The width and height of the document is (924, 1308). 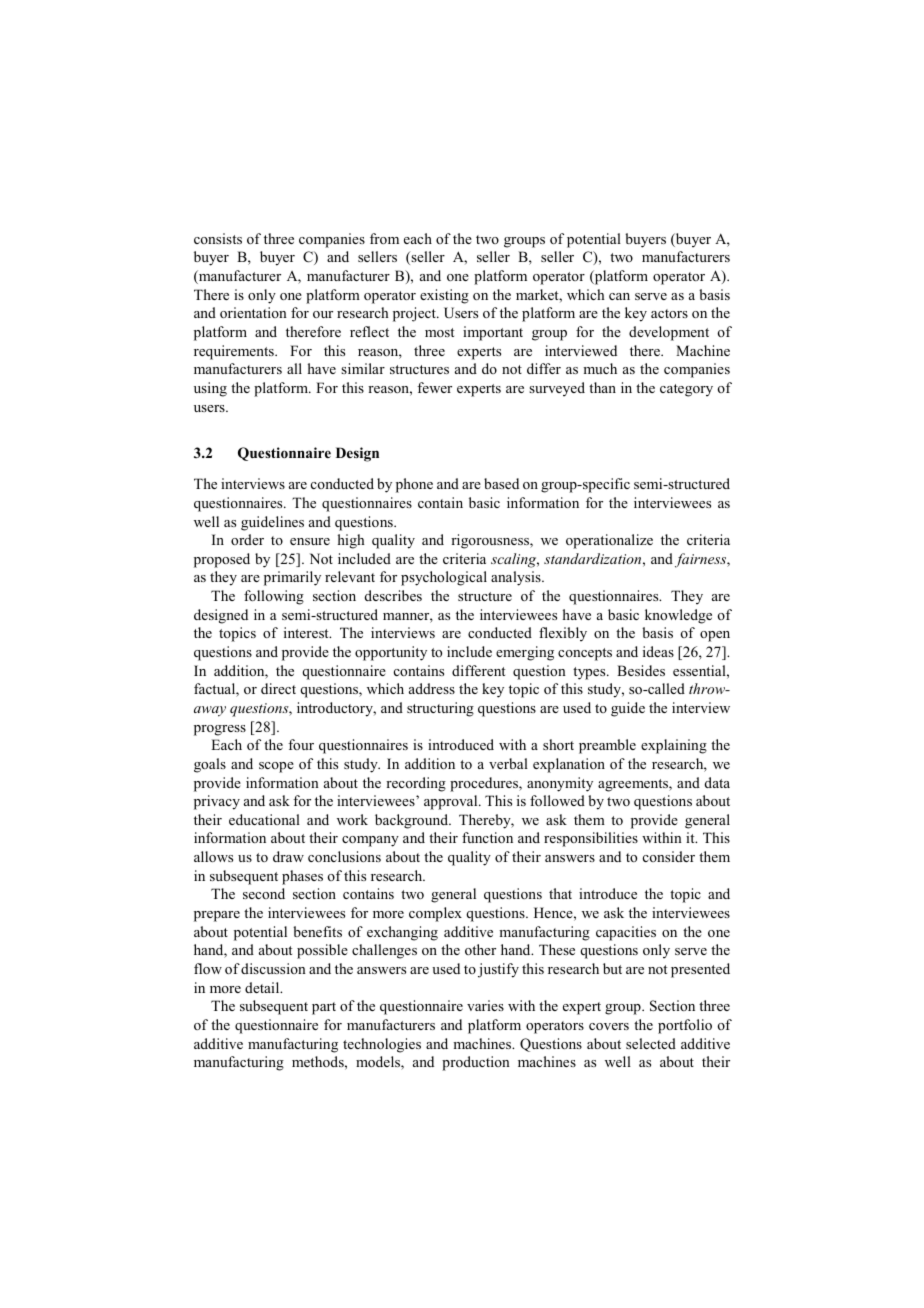 What do you see at coordinates (218, 238) in the document?
I see `consists` at bounding box center [218, 238].
